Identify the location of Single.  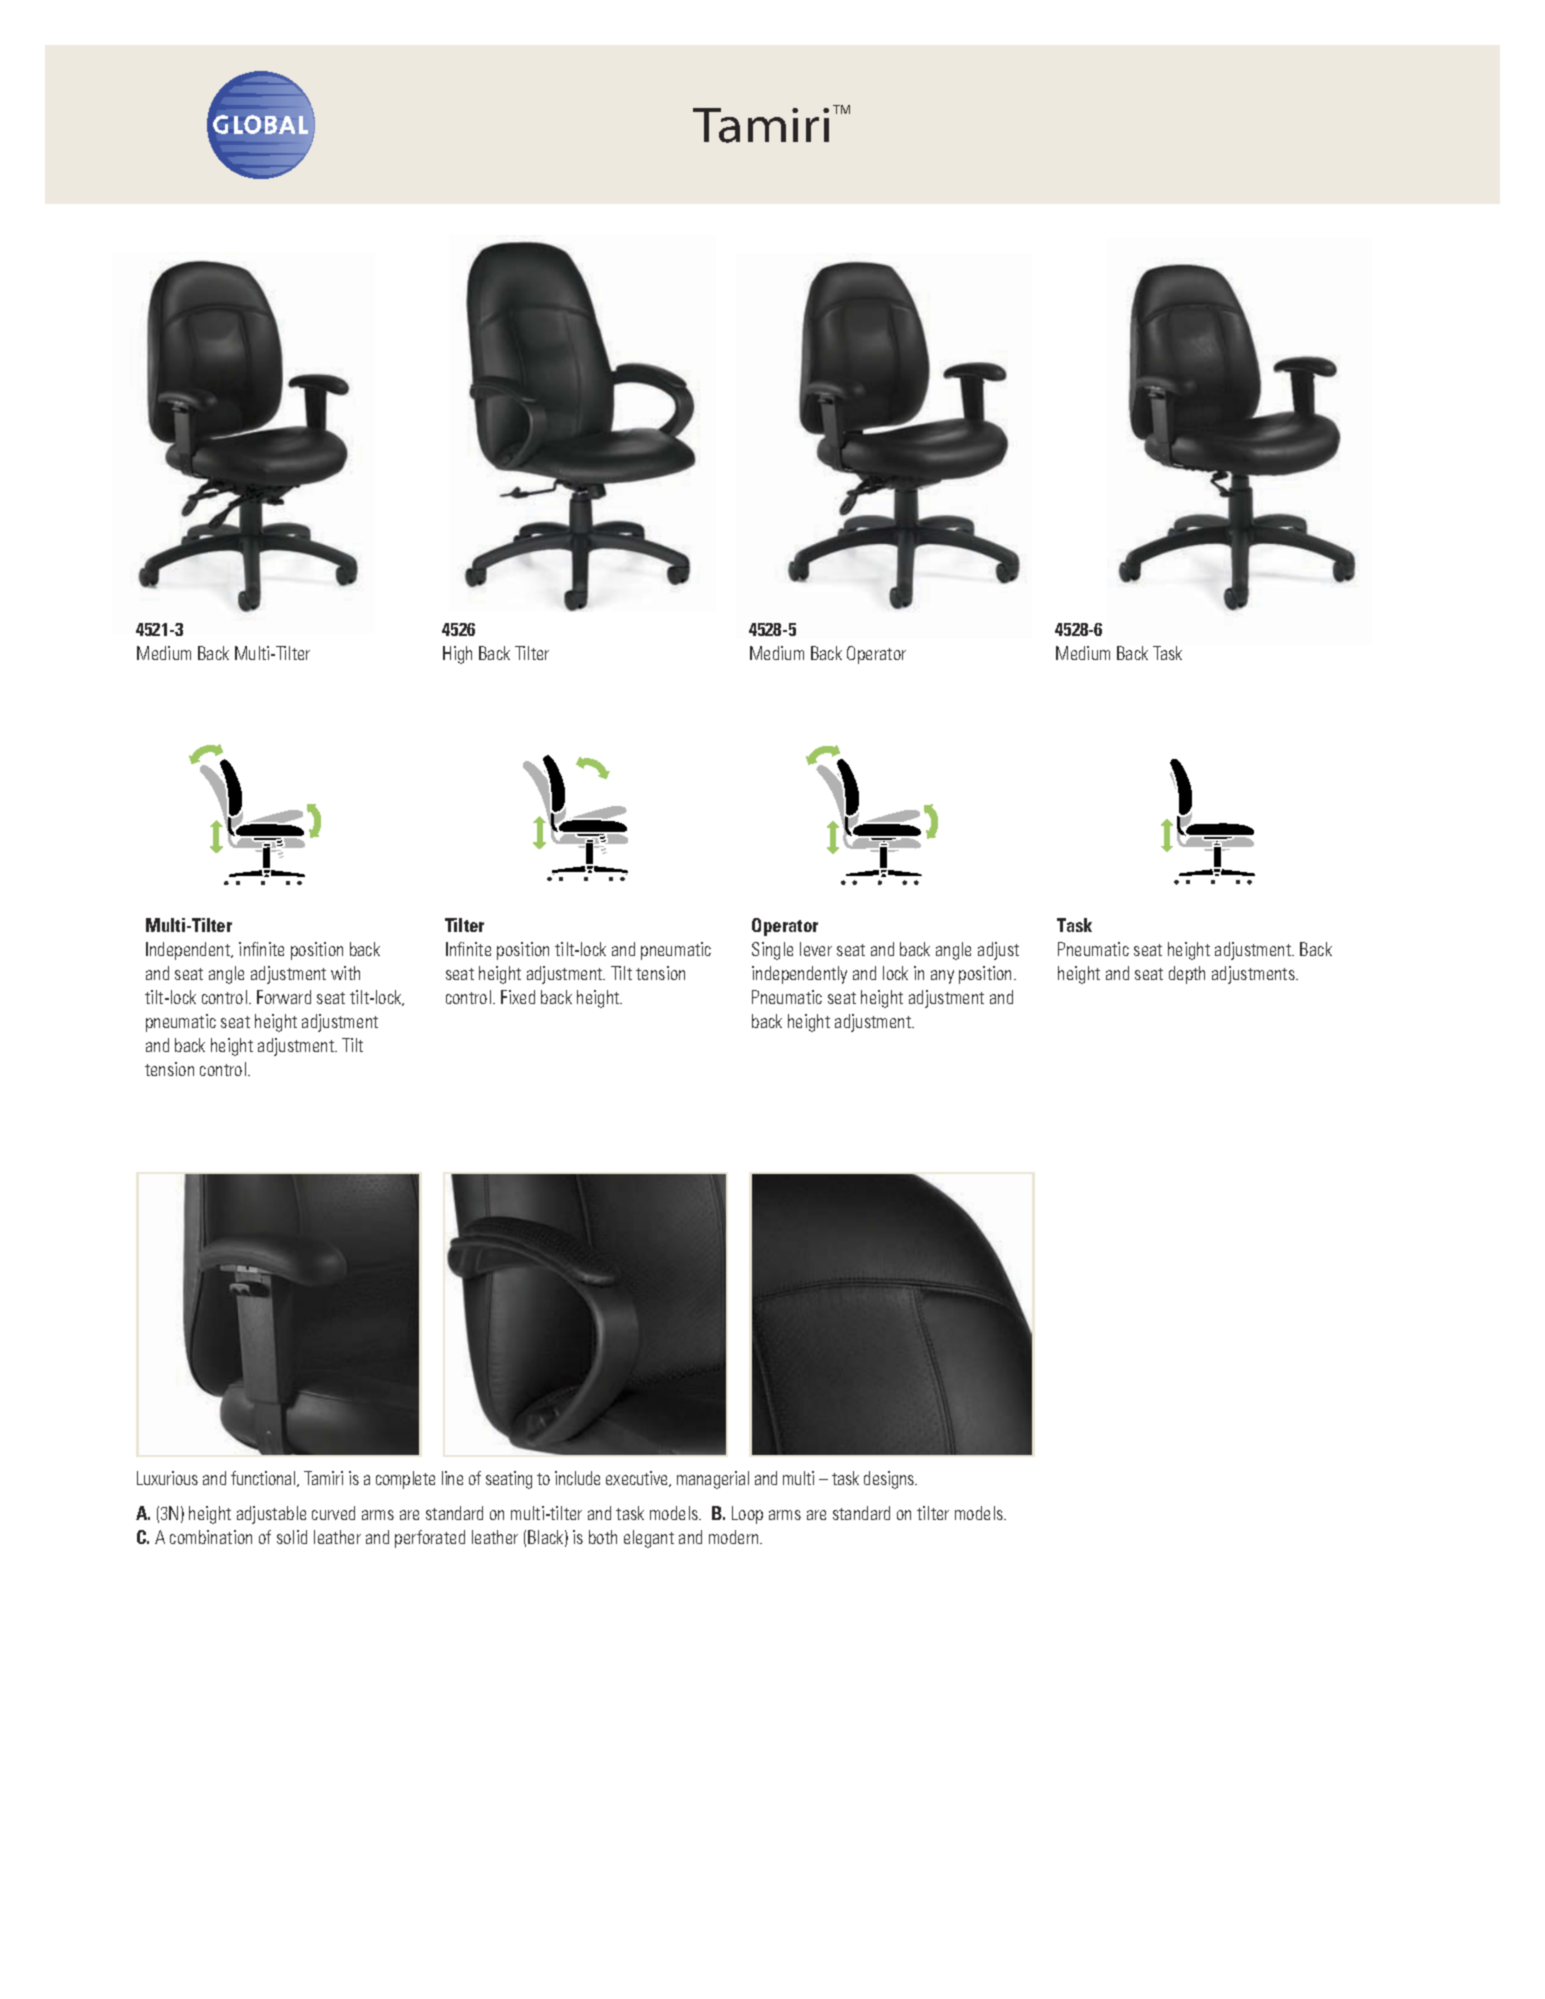
(772, 951).
